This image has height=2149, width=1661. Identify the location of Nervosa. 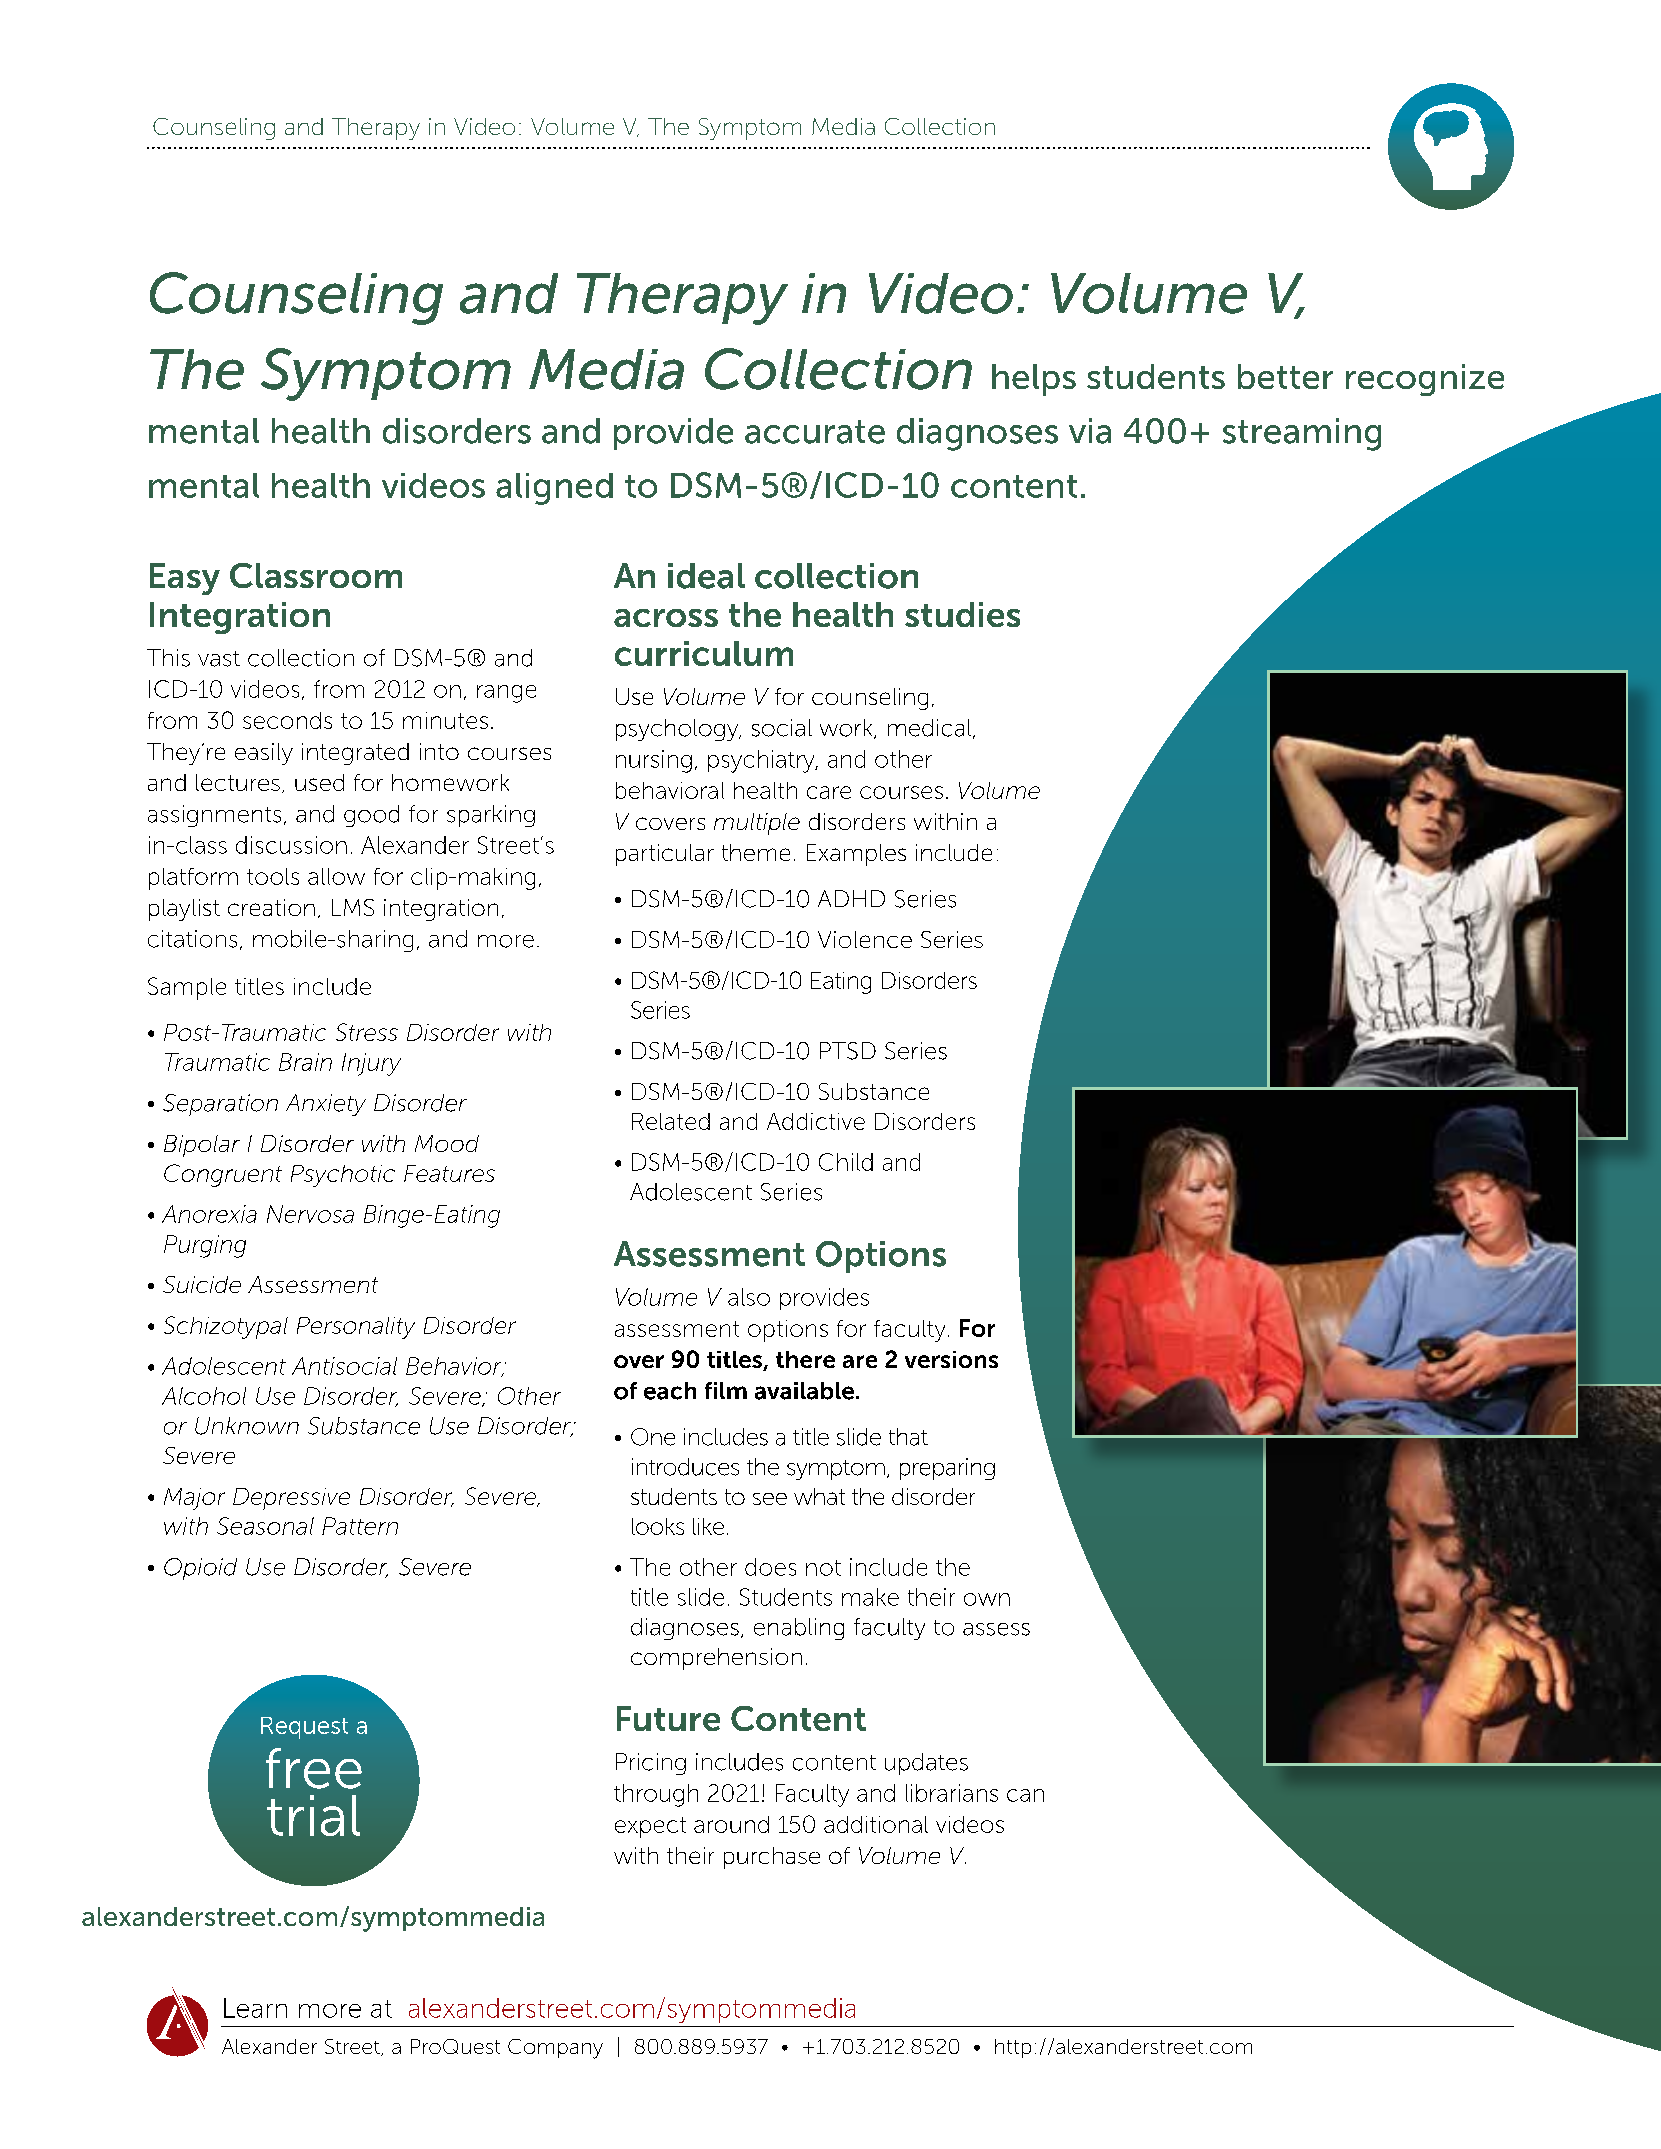
(310, 1214).
